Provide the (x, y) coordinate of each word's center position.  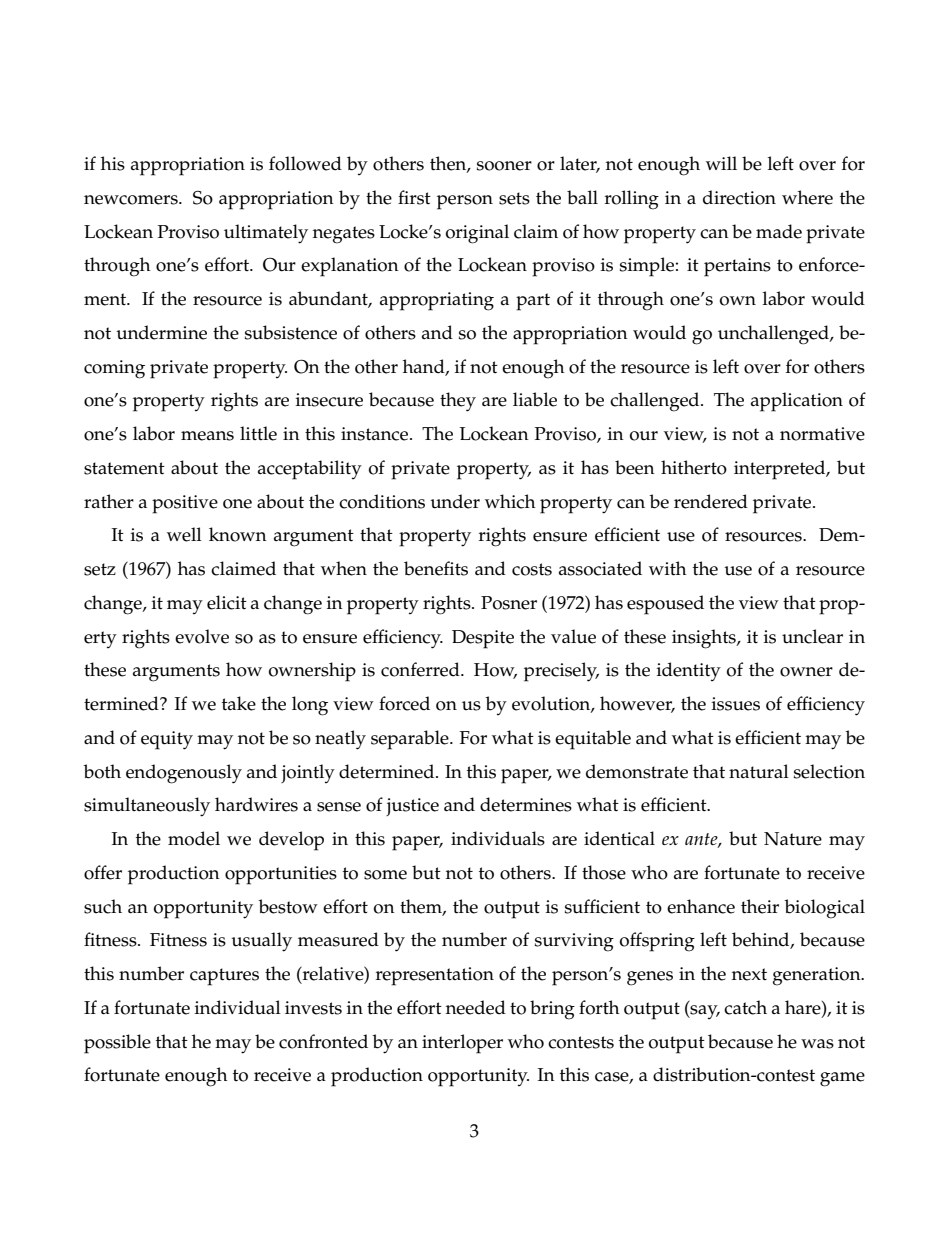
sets (514, 198)
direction (739, 197)
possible (117, 1044)
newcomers (132, 200)
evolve (202, 636)
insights (705, 639)
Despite (483, 639)
